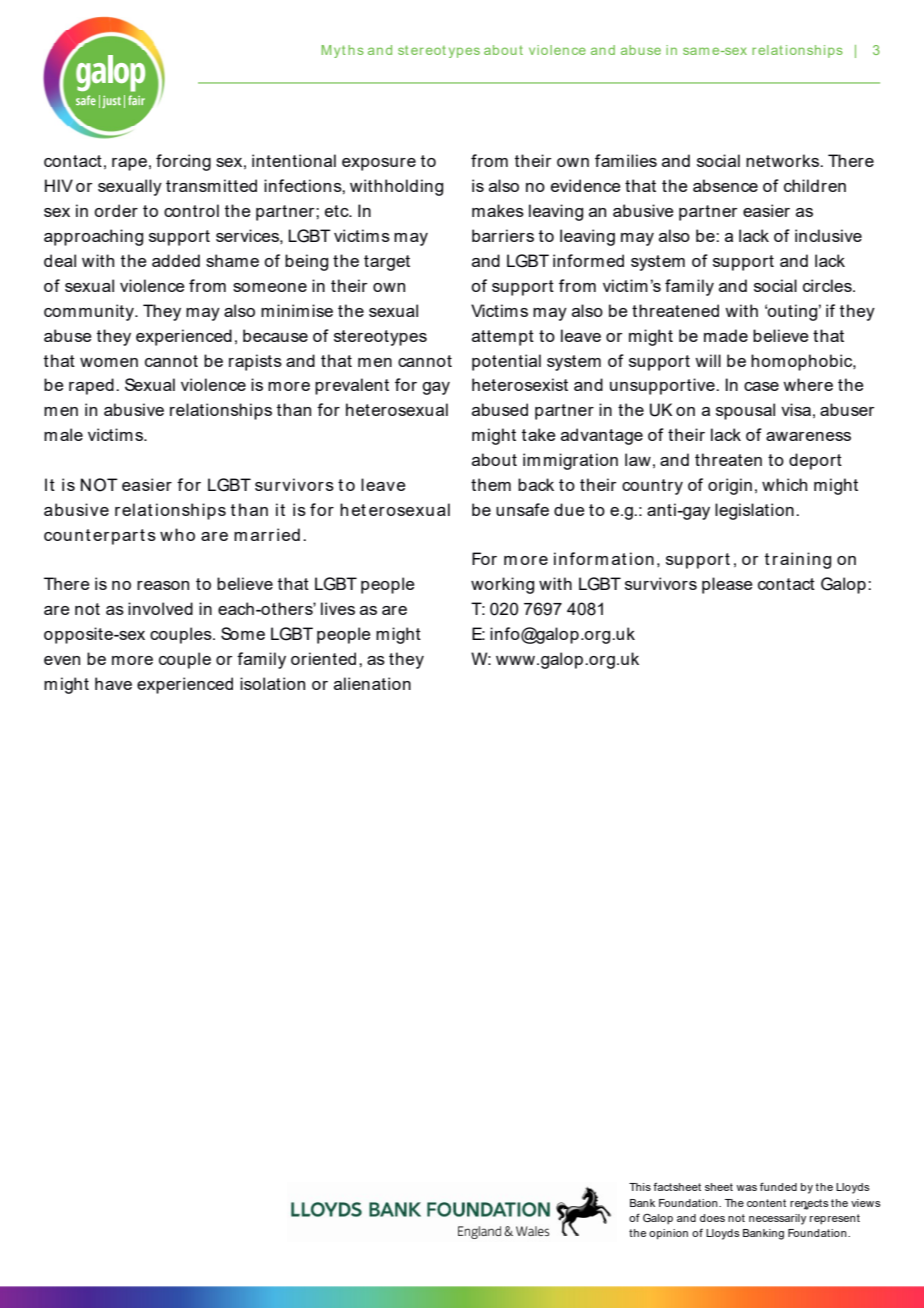 This screenshot has height=1308, width=924. What do you see at coordinates (372, 683) in the screenshot?
I see `alienation` at bounding box center [372, 683].
